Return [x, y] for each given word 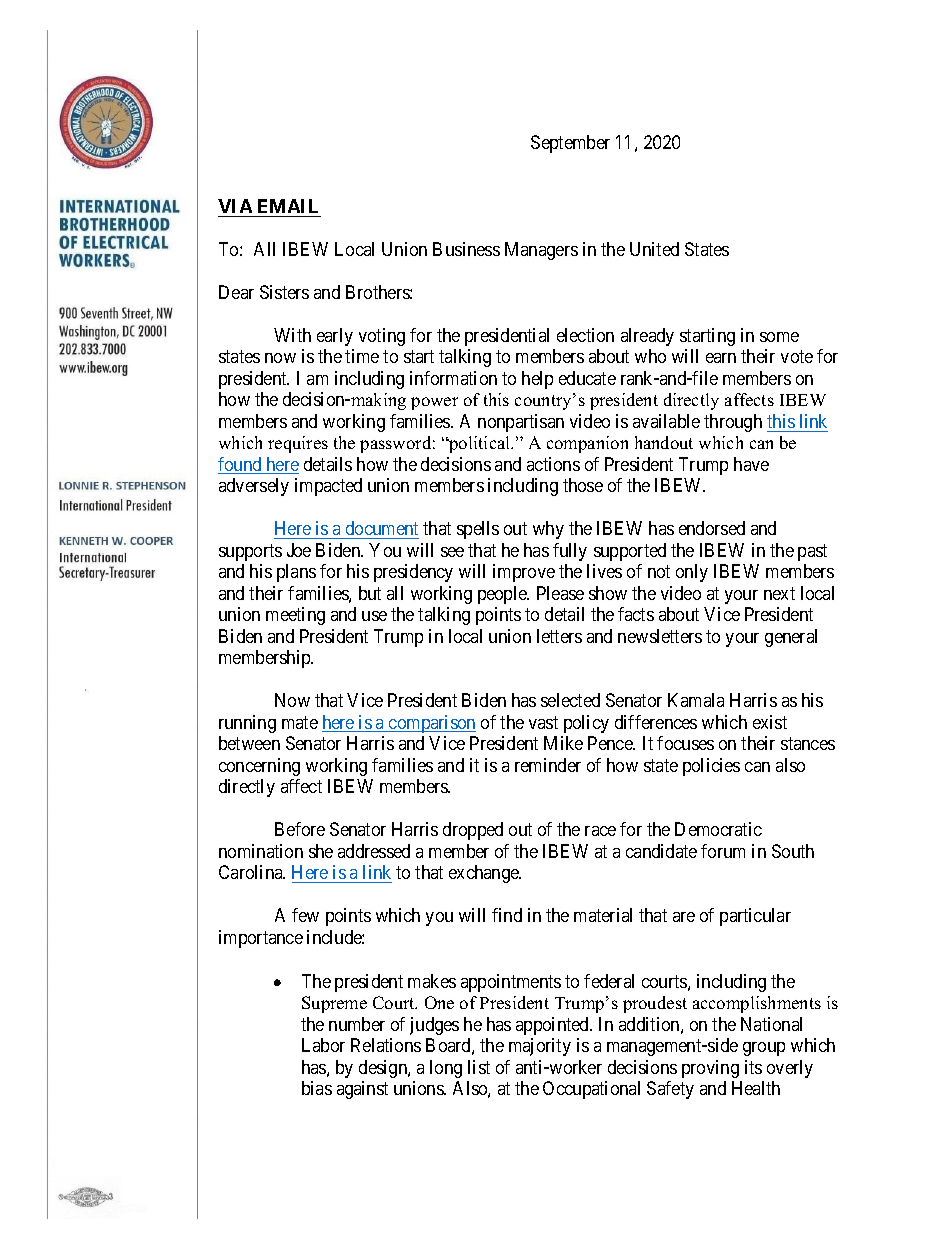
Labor [323, 1045]
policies [711, 767]
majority [540, 1047]
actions [553, 464]
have [751, 464]
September [570, 144]
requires [298, 444]
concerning [259, 767]
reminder [548, 765]
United [654, 249]
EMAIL [288, 206]
